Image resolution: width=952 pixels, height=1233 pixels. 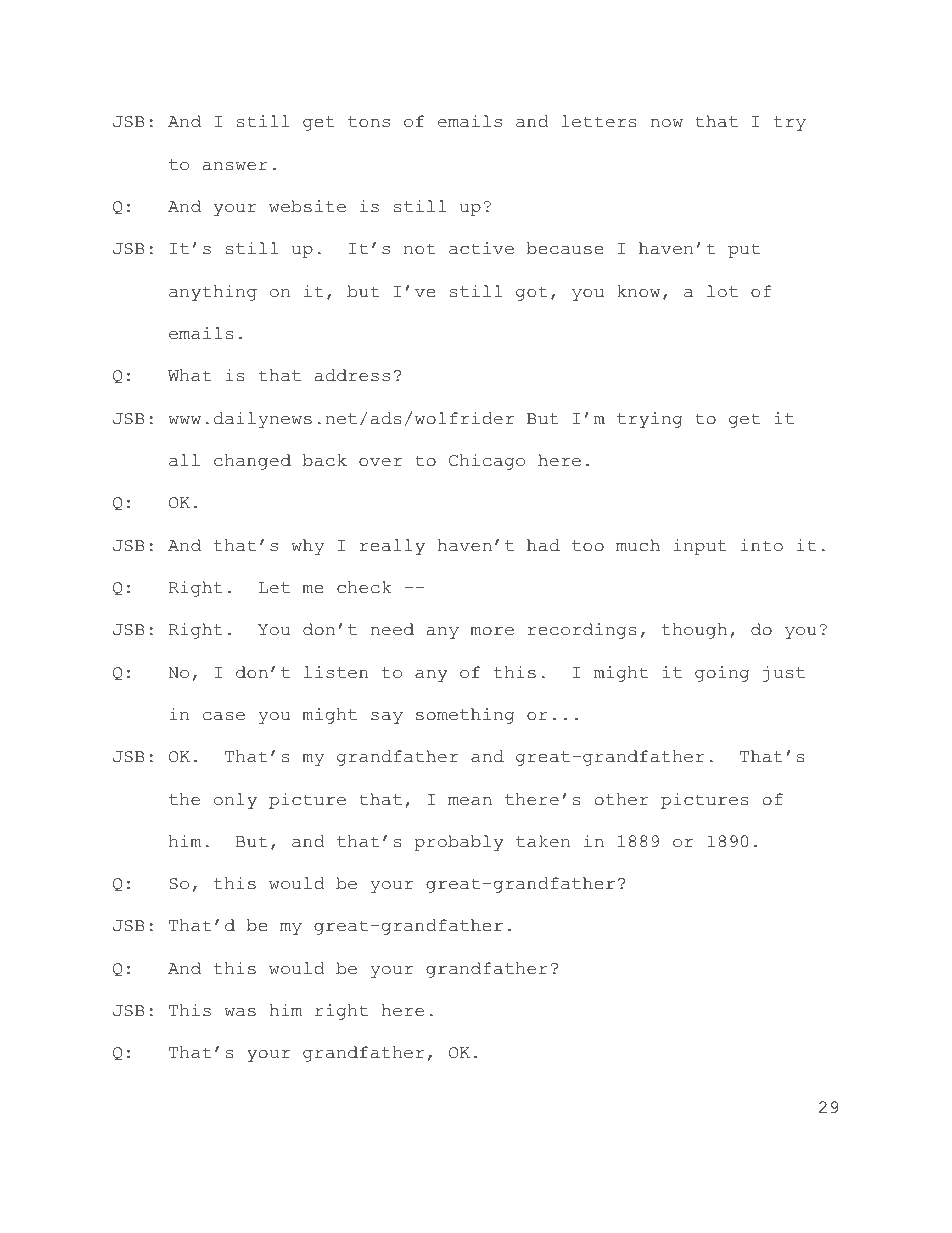 What do you see at coordinates (240, 1012) in the screenshot?
I see `was` at bounding box center [240, 1012].
